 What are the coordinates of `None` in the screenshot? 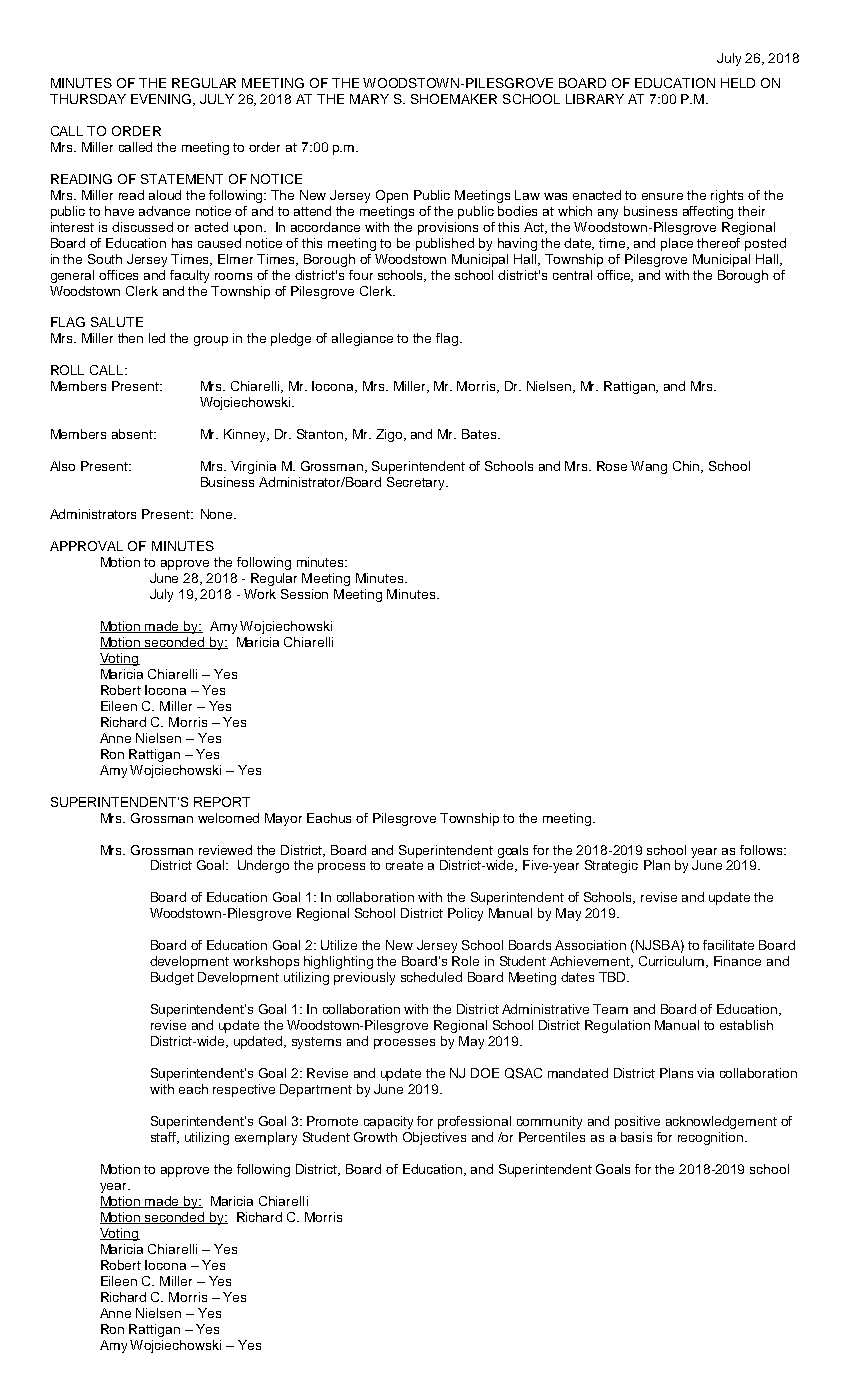 It's located at (218, 514).
